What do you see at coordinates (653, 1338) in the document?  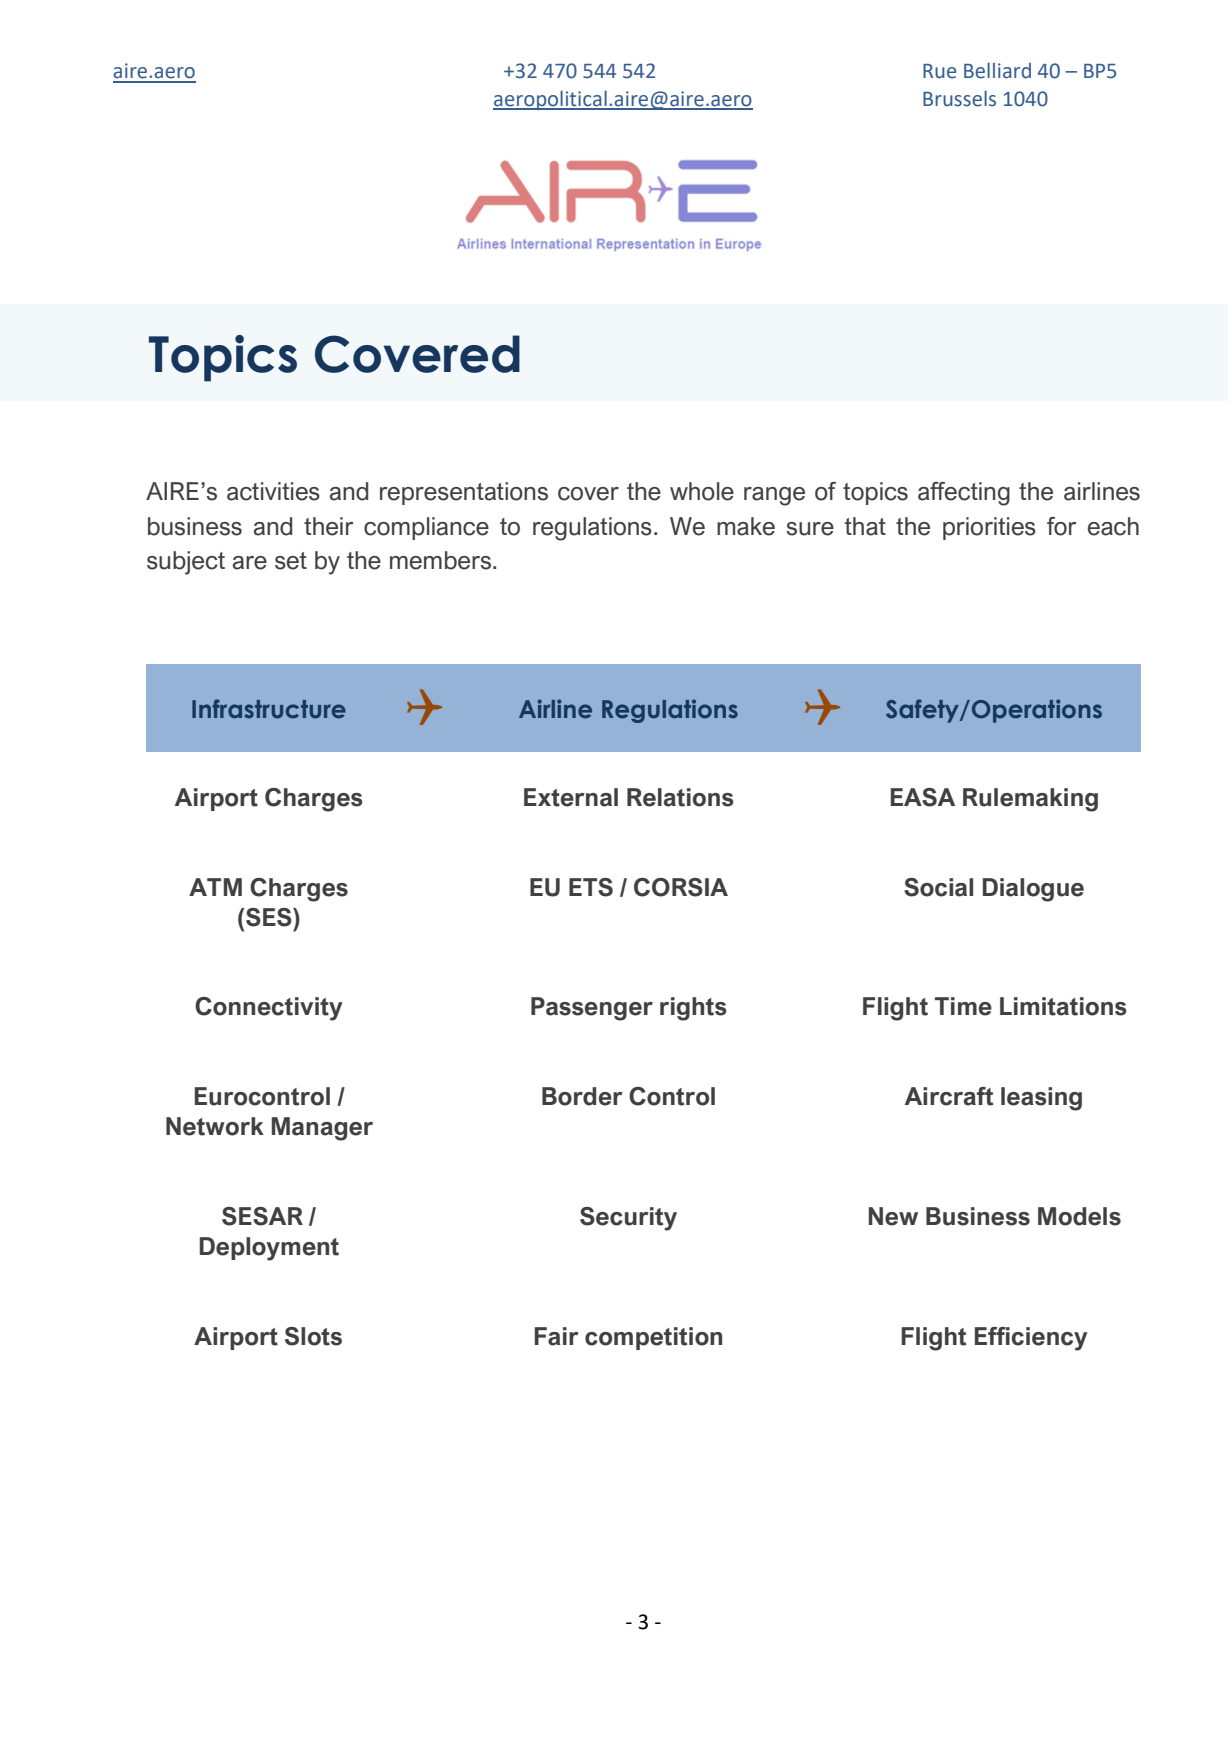 I see `competition` at bounding box center [653, 1338].
